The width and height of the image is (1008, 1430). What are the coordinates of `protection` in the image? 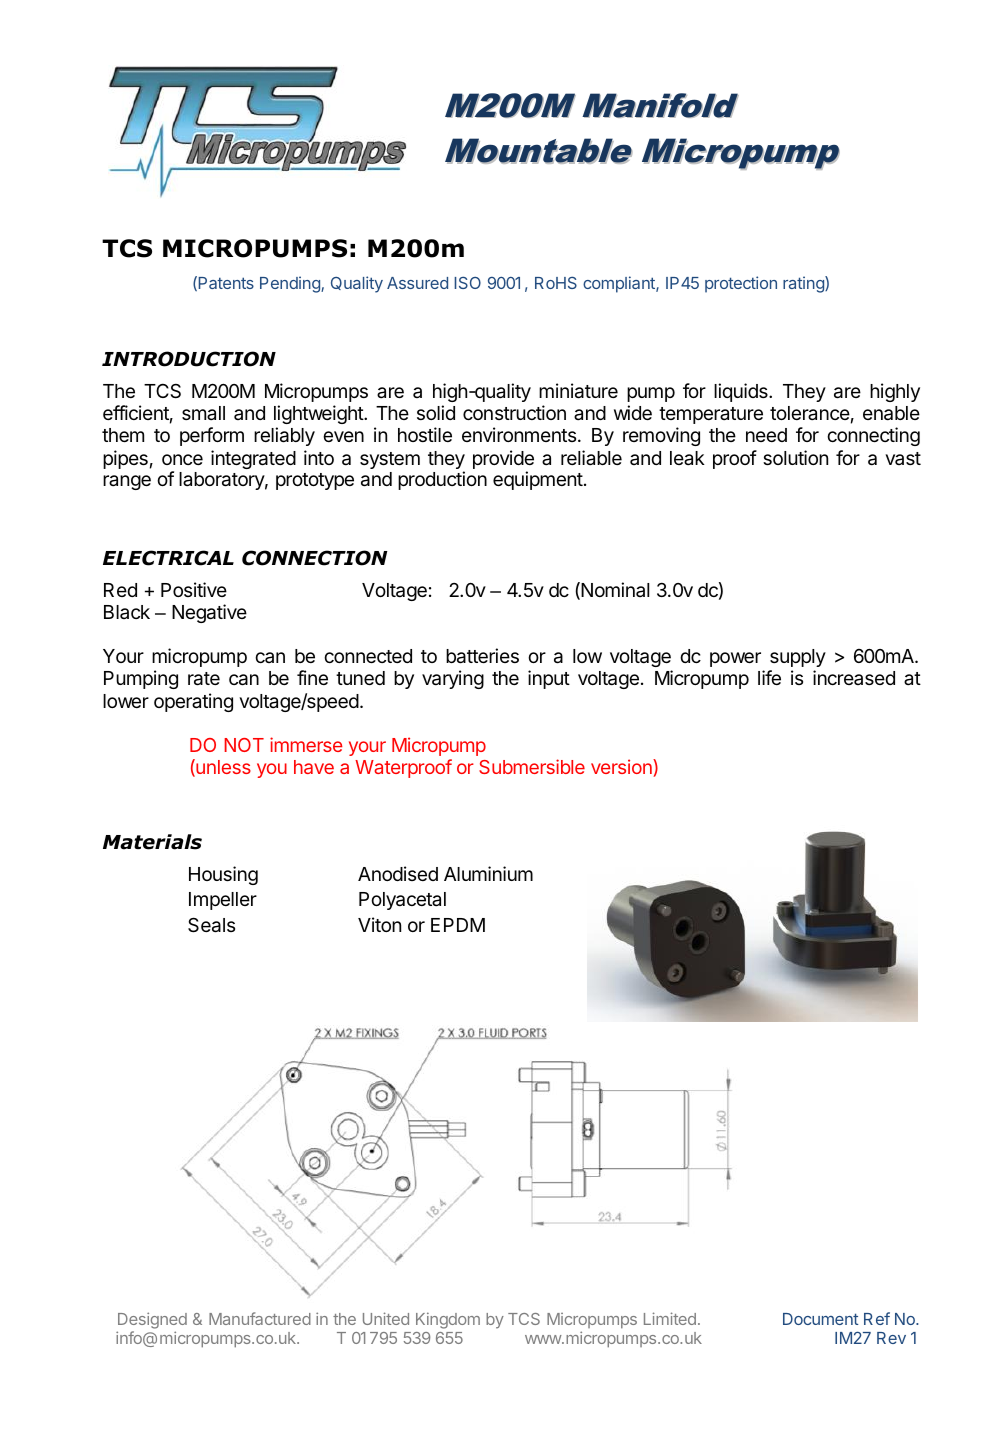 It's located at (741, 284).
